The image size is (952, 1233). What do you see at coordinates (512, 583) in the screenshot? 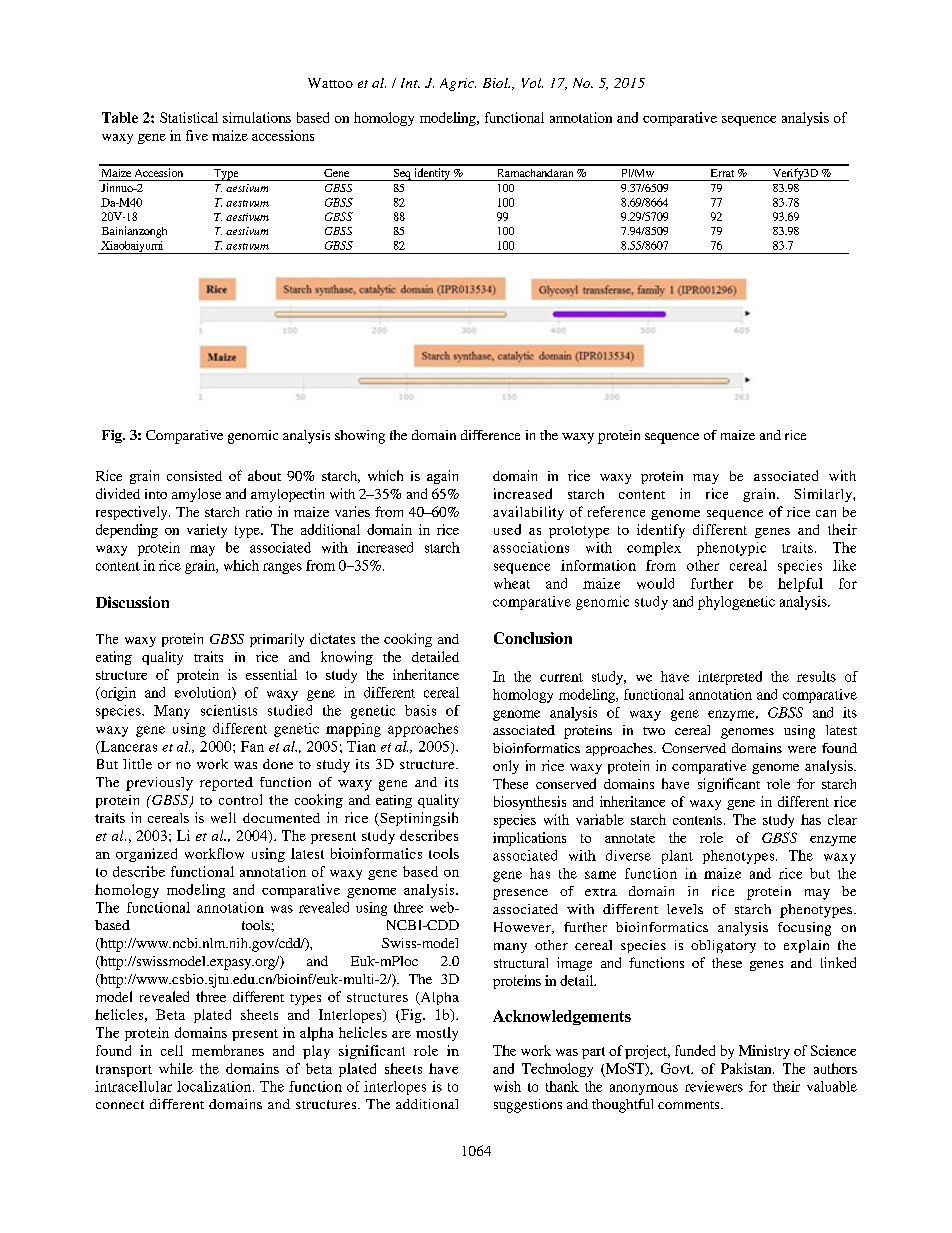
I see `wheat` at bounding box center [512, 583].
